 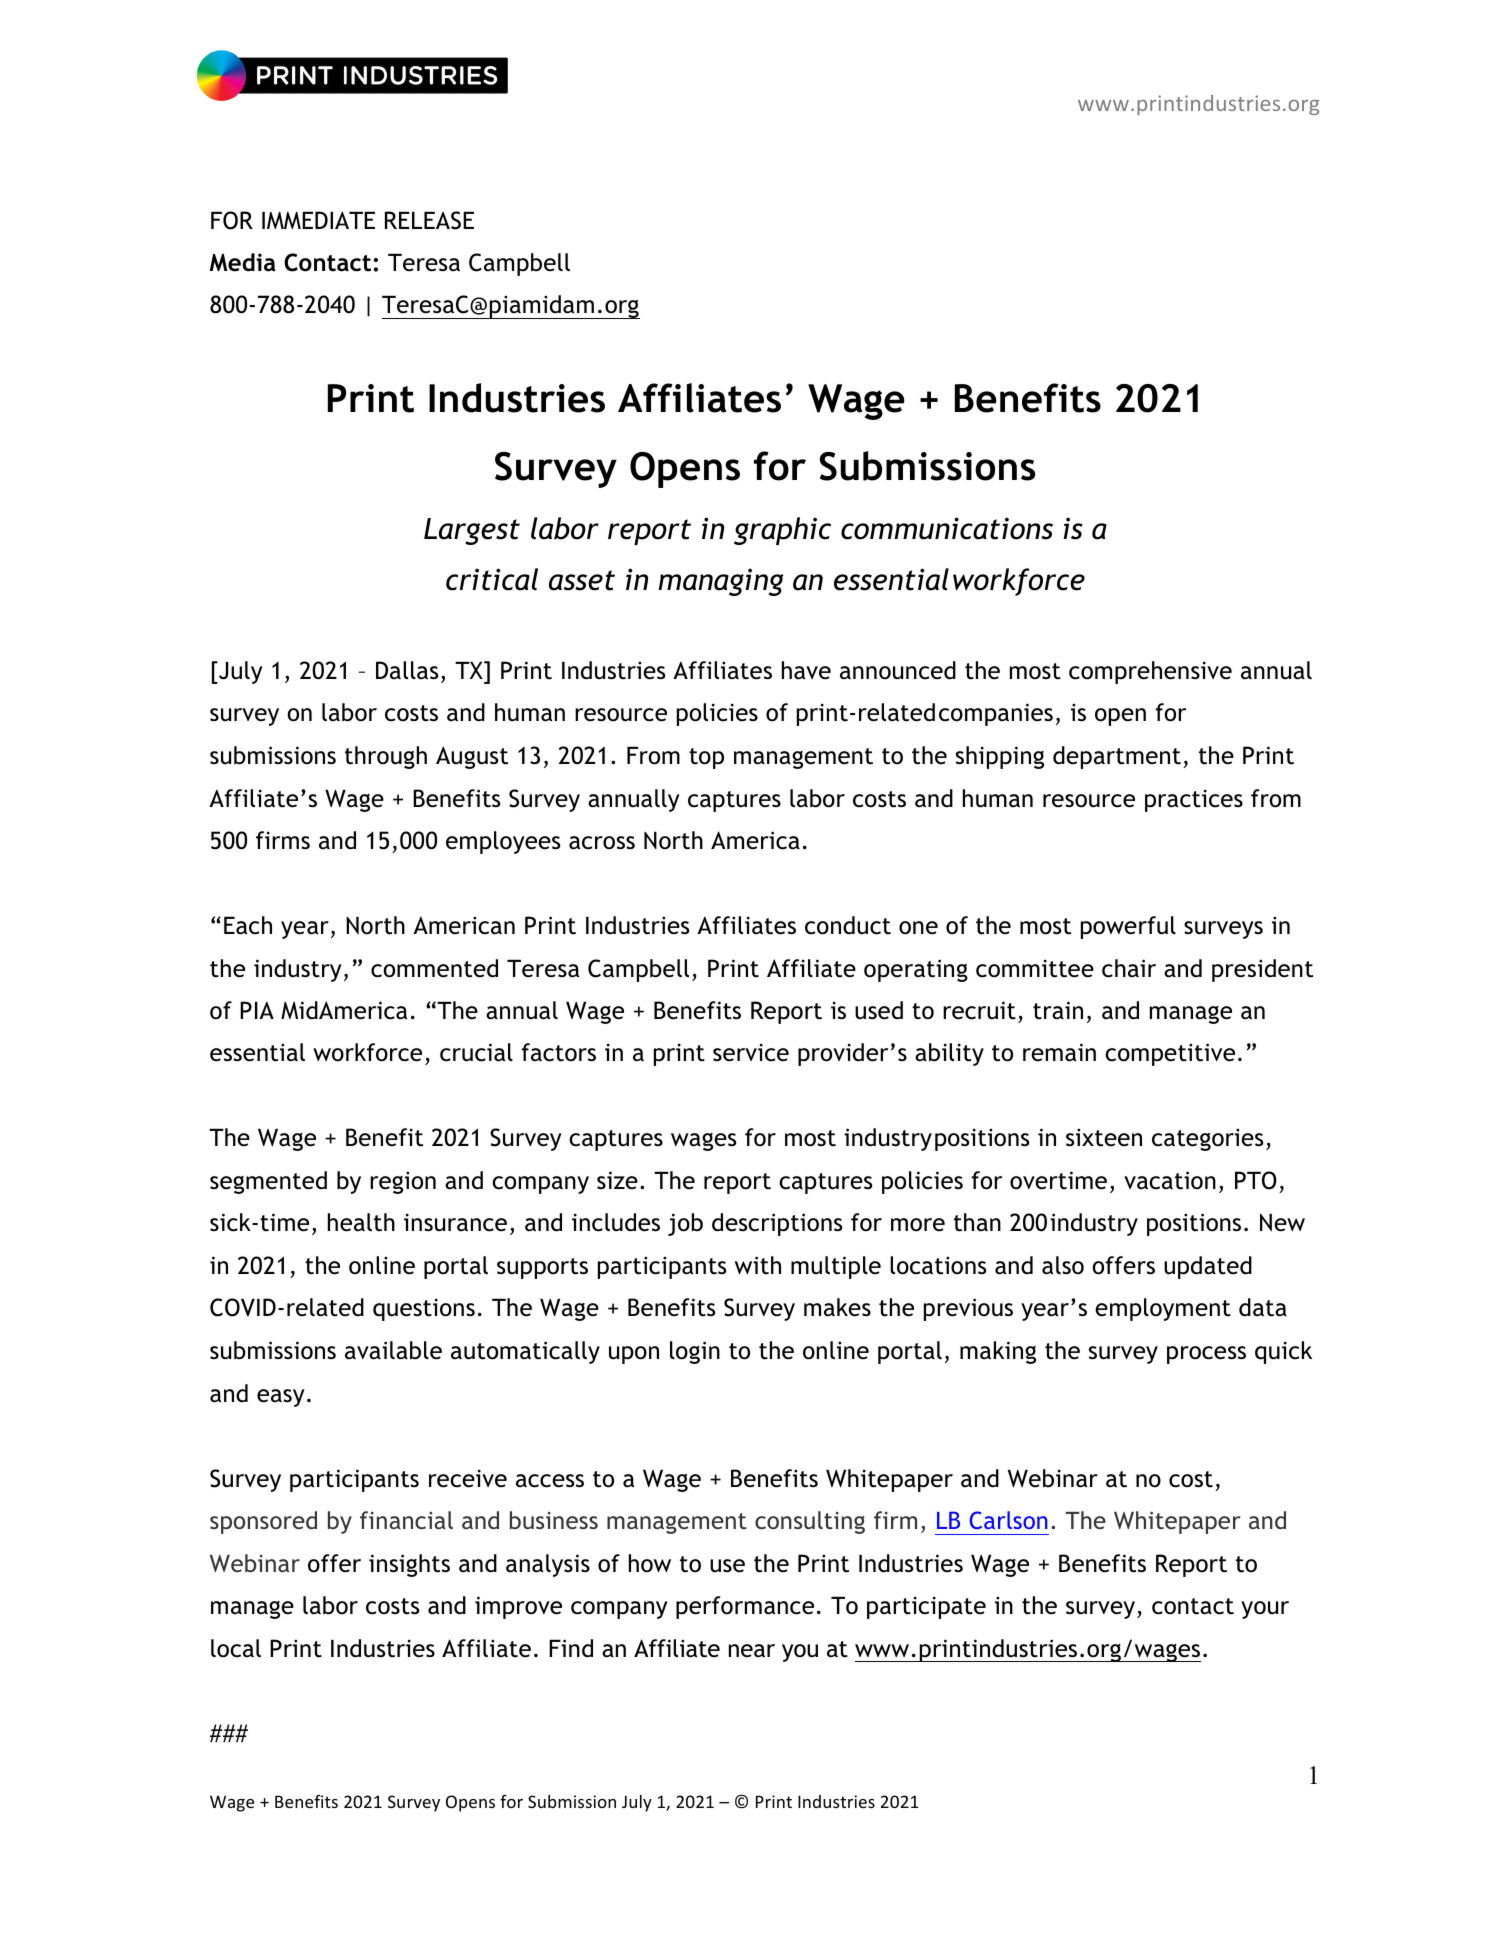 I want to click on performance, so click(x=745, y=1607).
